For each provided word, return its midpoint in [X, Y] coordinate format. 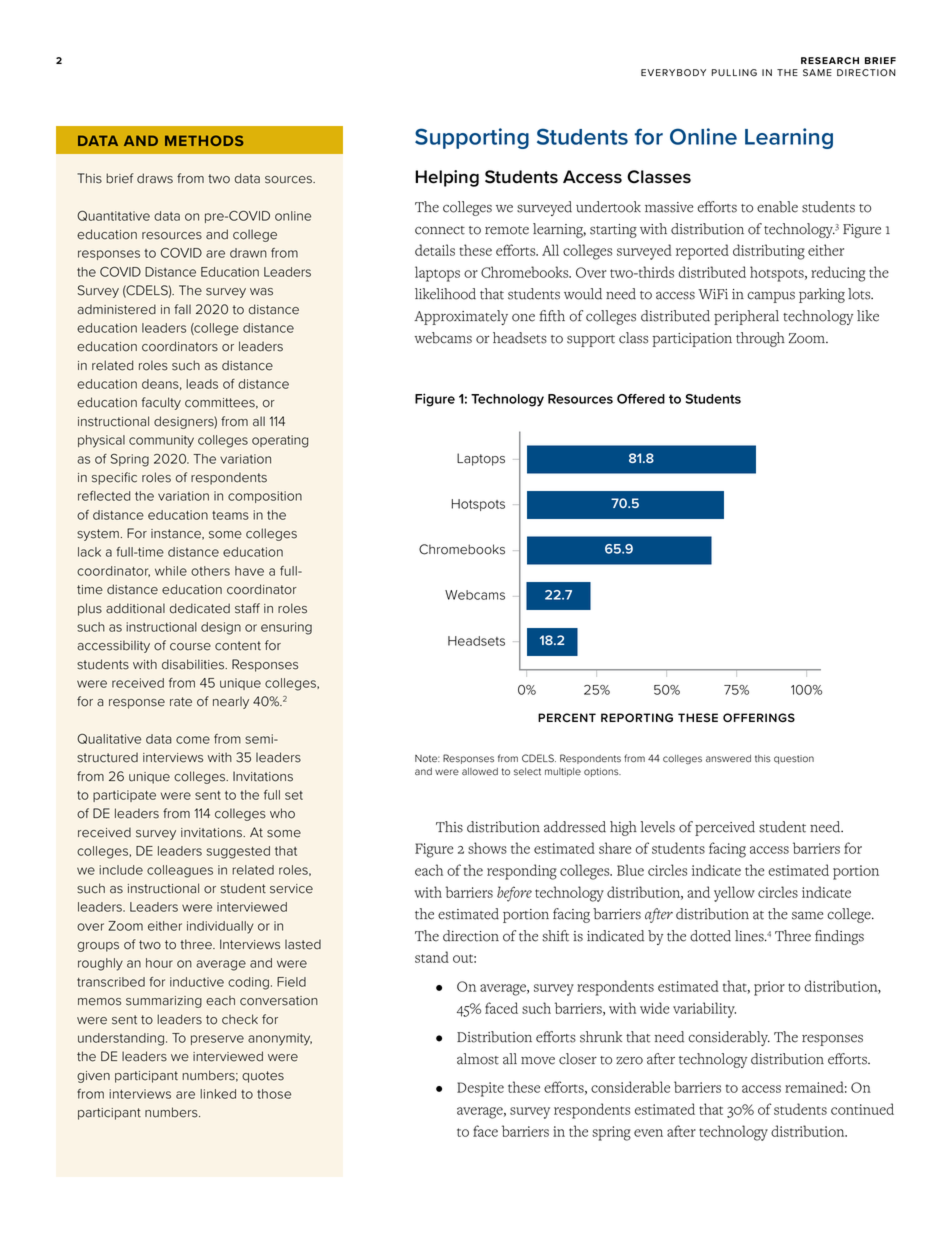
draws [155, 178]
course [190, 647]
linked [218, 1094]
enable [777, 207]
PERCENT [567, 717]
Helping [447, 178]
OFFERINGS [759, 717]
